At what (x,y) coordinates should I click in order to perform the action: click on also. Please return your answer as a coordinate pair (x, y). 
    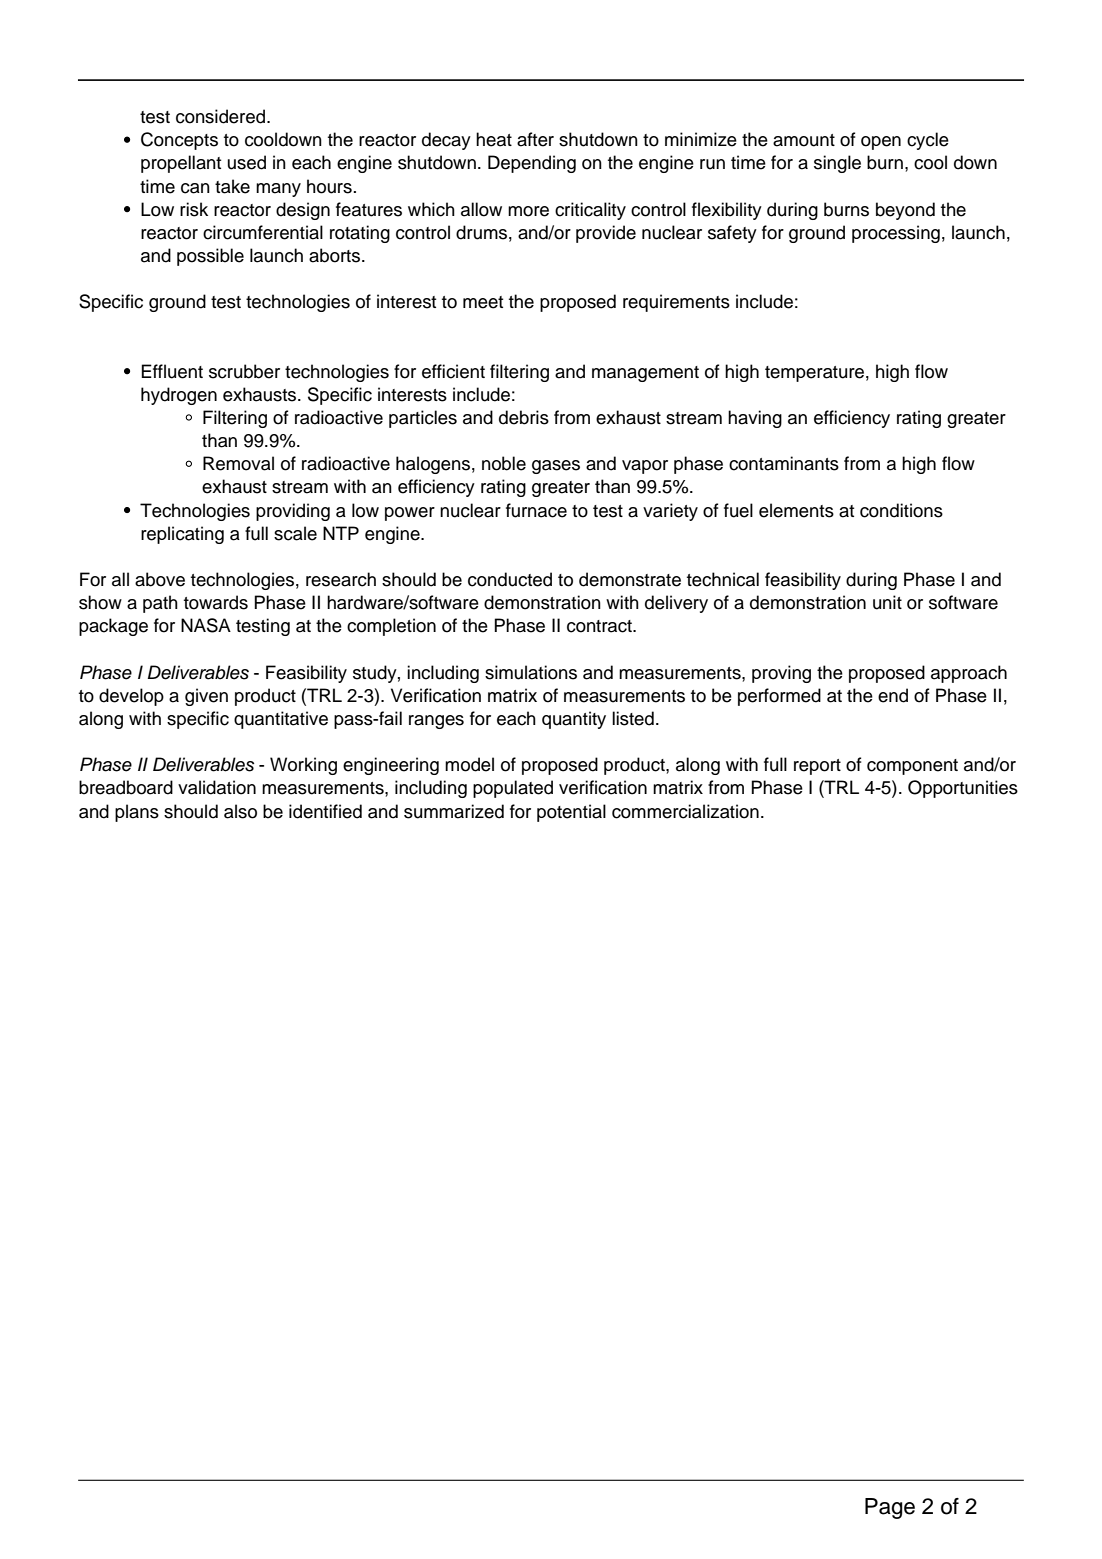
    Looking at the image, I should click on (240, 811).
